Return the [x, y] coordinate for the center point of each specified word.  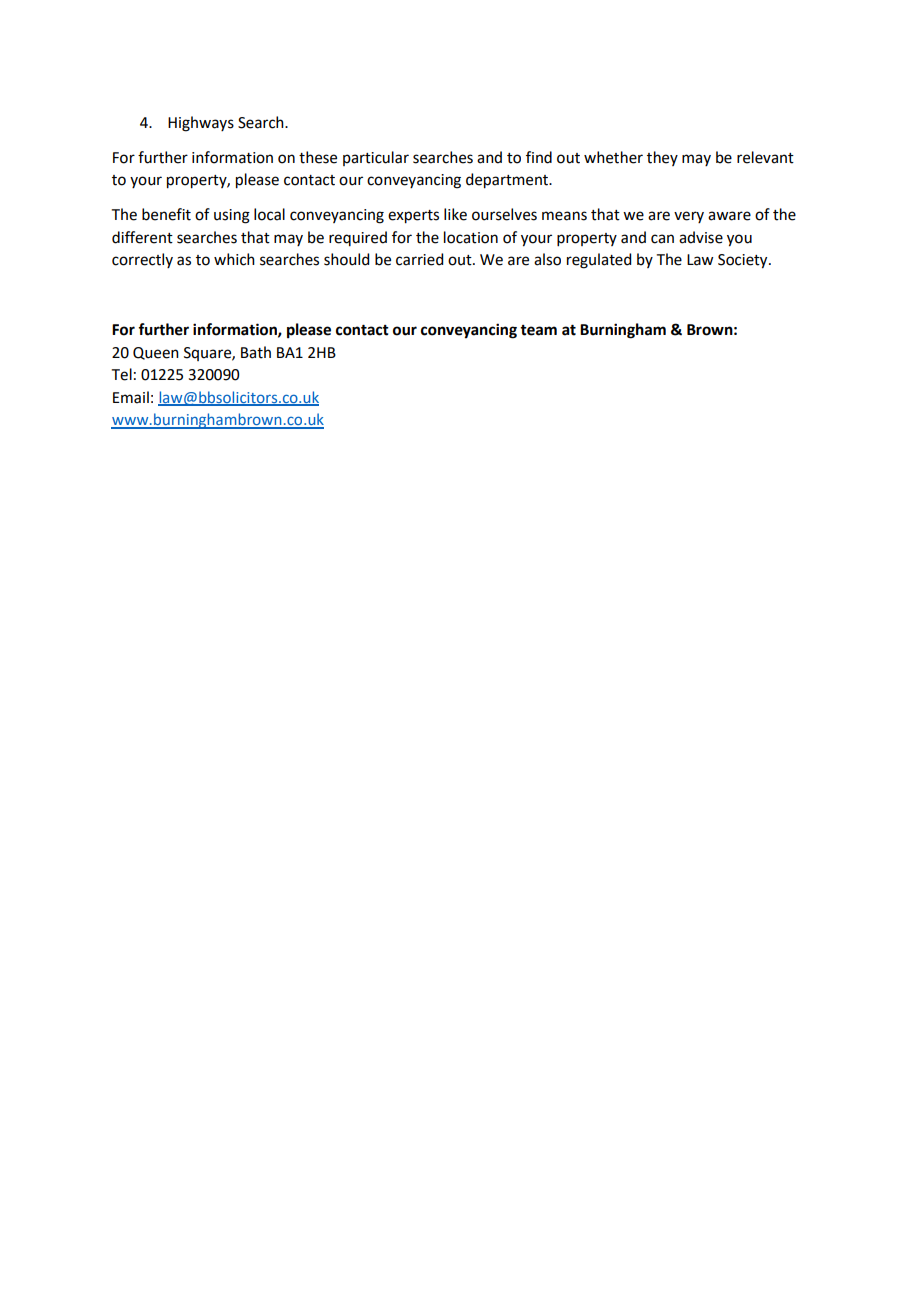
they [662, 158]
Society [744, 261]
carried [419, 259]
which [234, 259]
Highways [201, 124]
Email [131, 397]
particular [376, 158]
